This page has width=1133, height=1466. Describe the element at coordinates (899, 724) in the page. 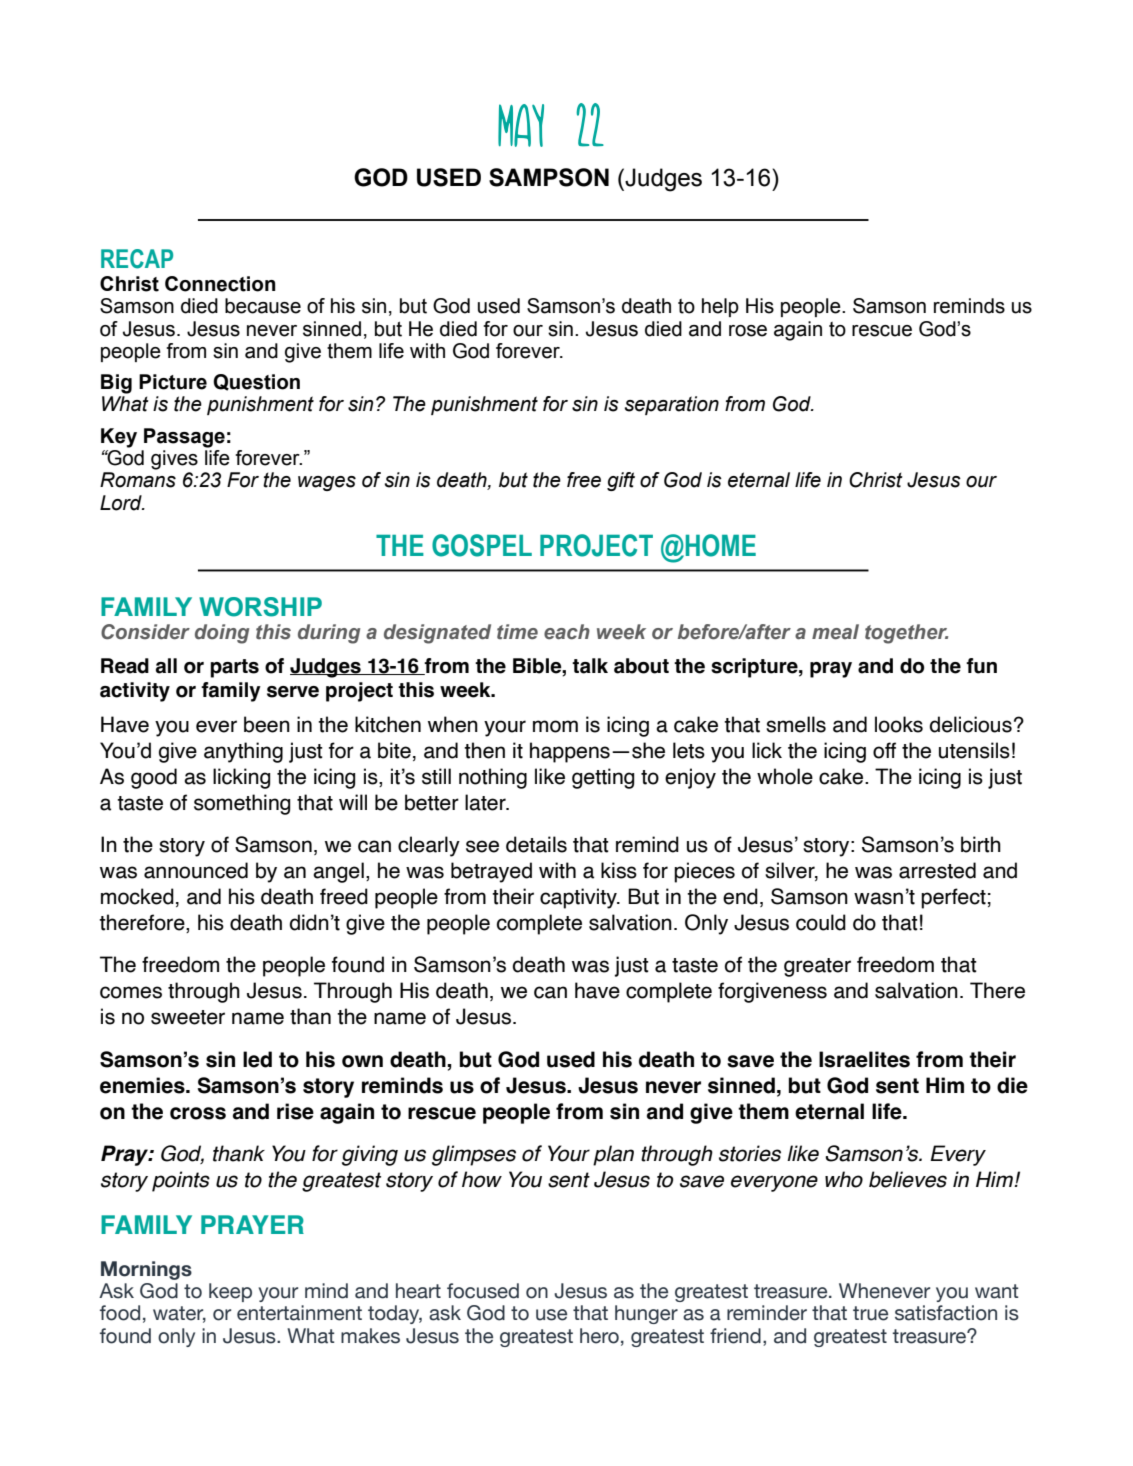

I see `looks` at that location.
